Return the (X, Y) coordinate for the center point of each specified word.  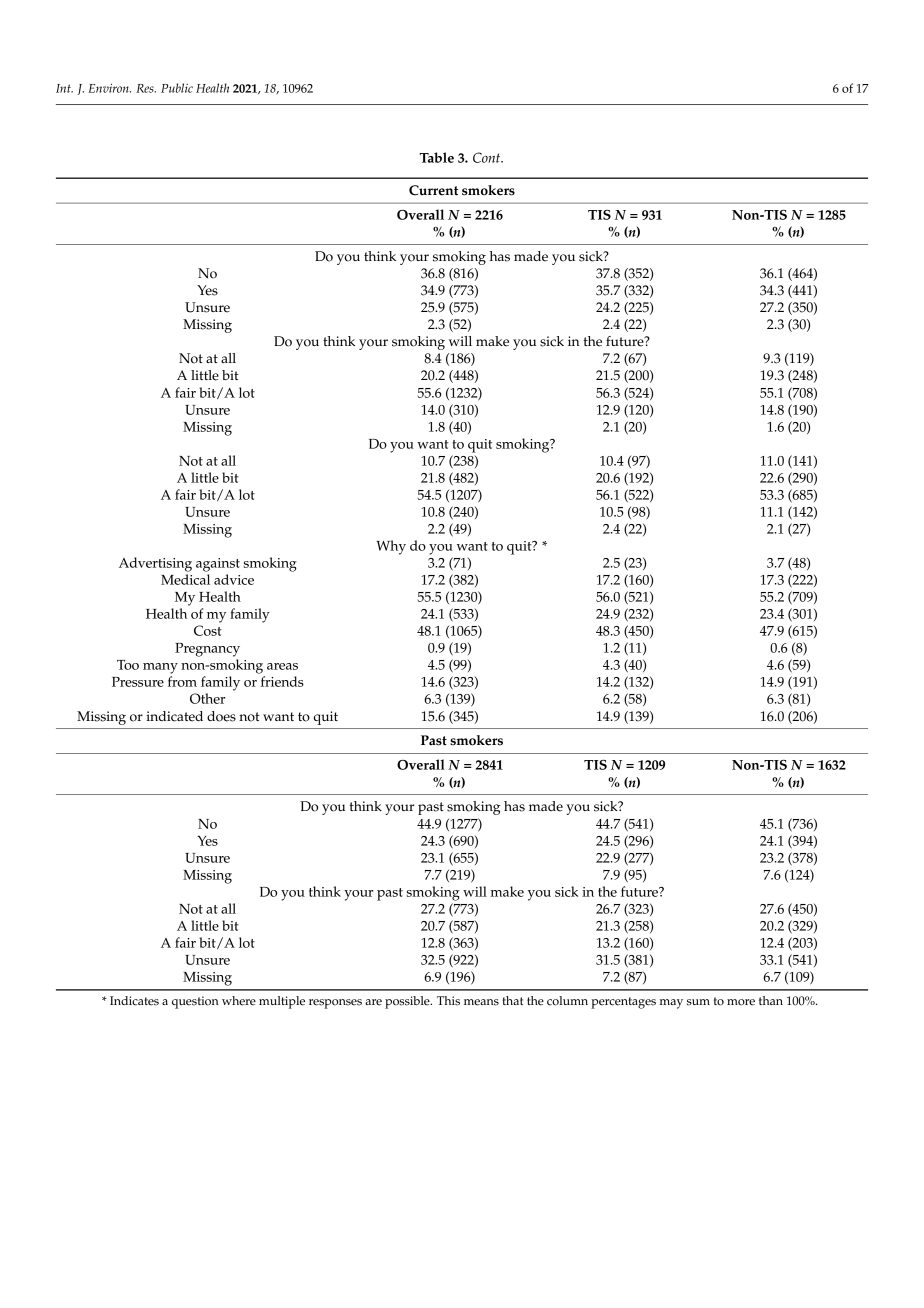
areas (282, 666)
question (195, 1002)
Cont (488, 157)
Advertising (155, 564)
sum (698, 1002)
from (182, 681)
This (448, 1001)
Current (433, 190)
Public (177, 88)
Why (391, 547)
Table (436, 157)
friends (282, 681)
